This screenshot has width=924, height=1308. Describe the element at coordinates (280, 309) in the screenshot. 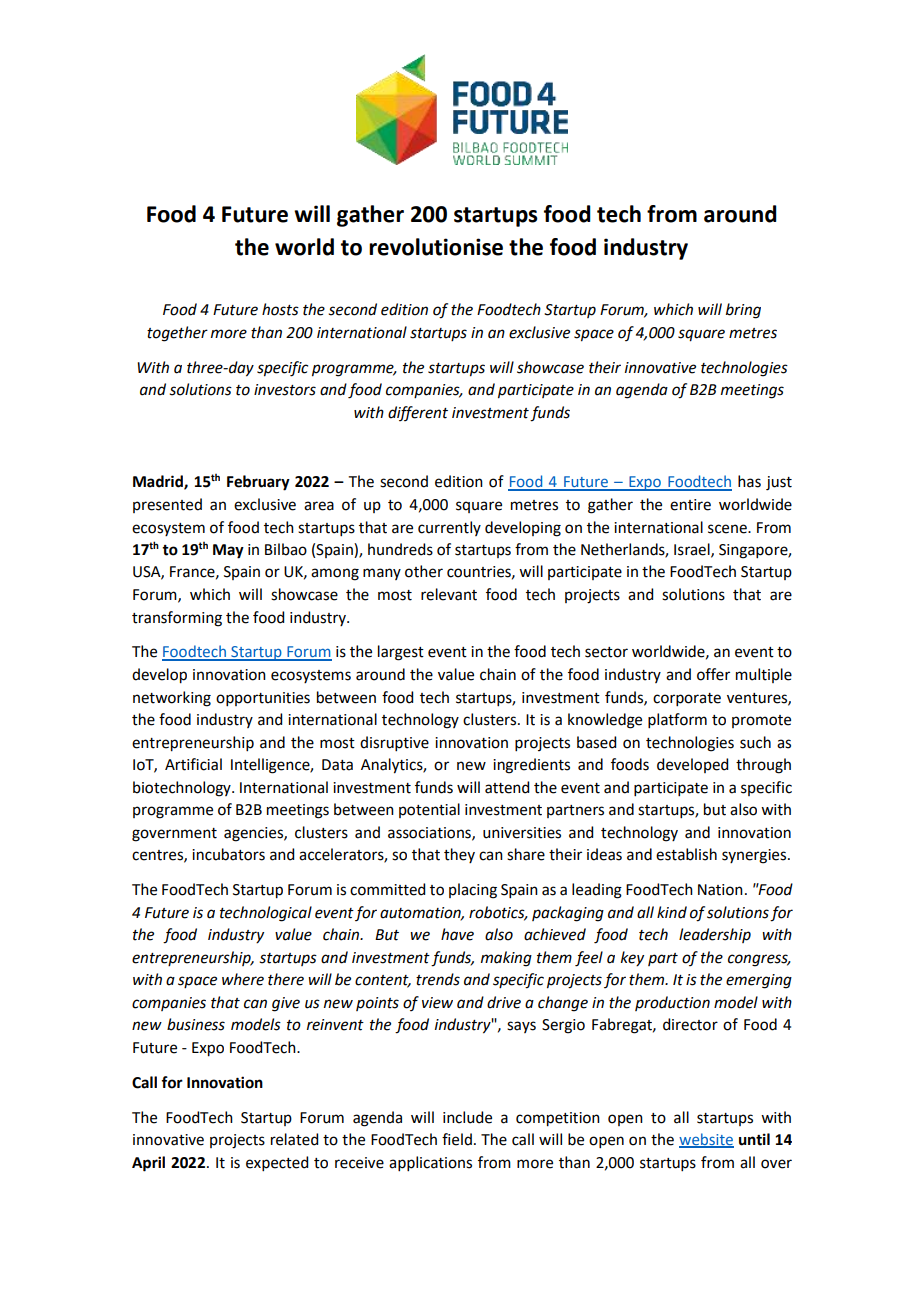

I see `hosts` at that location.
